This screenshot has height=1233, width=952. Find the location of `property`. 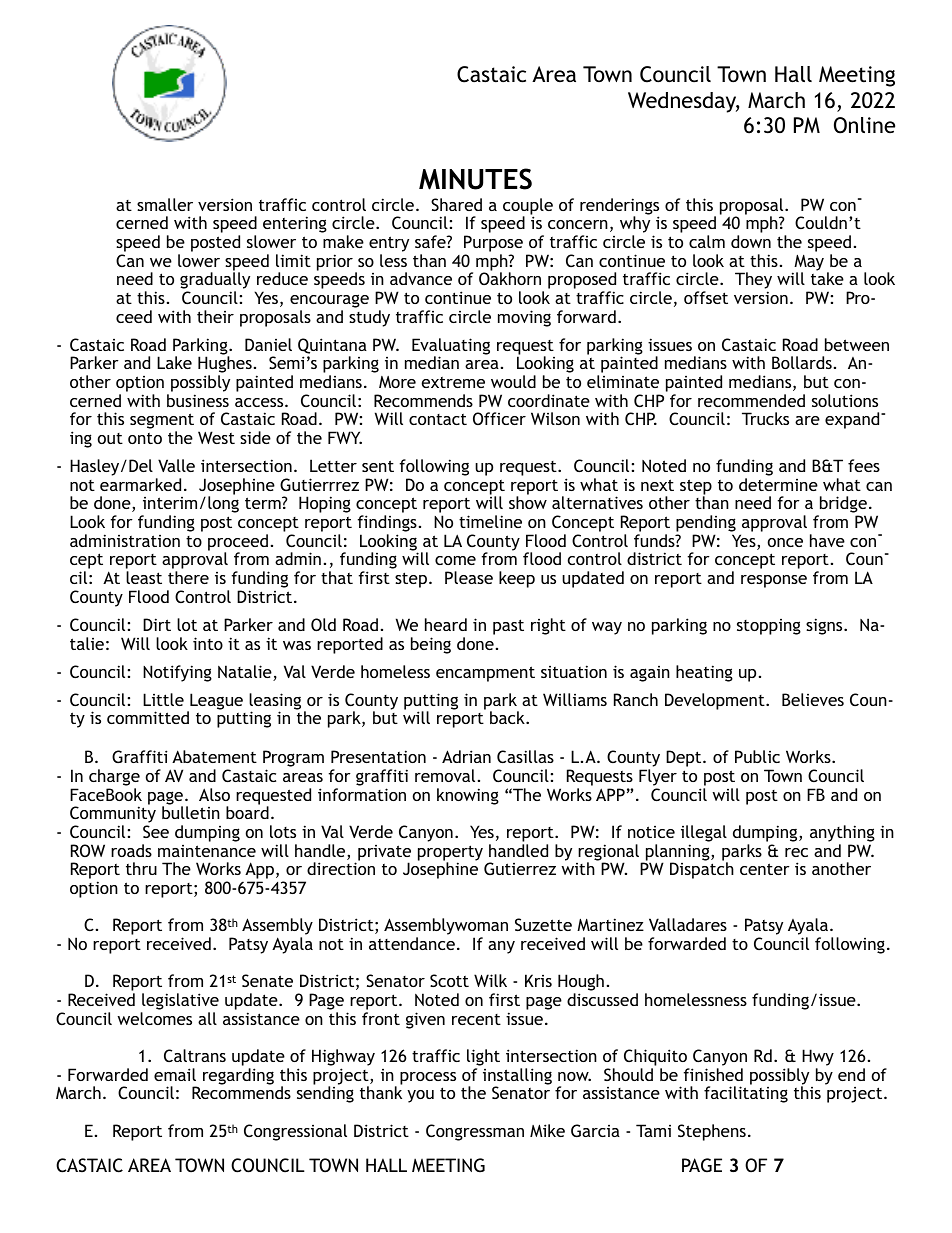

property is located at coordinates (450, 854).
